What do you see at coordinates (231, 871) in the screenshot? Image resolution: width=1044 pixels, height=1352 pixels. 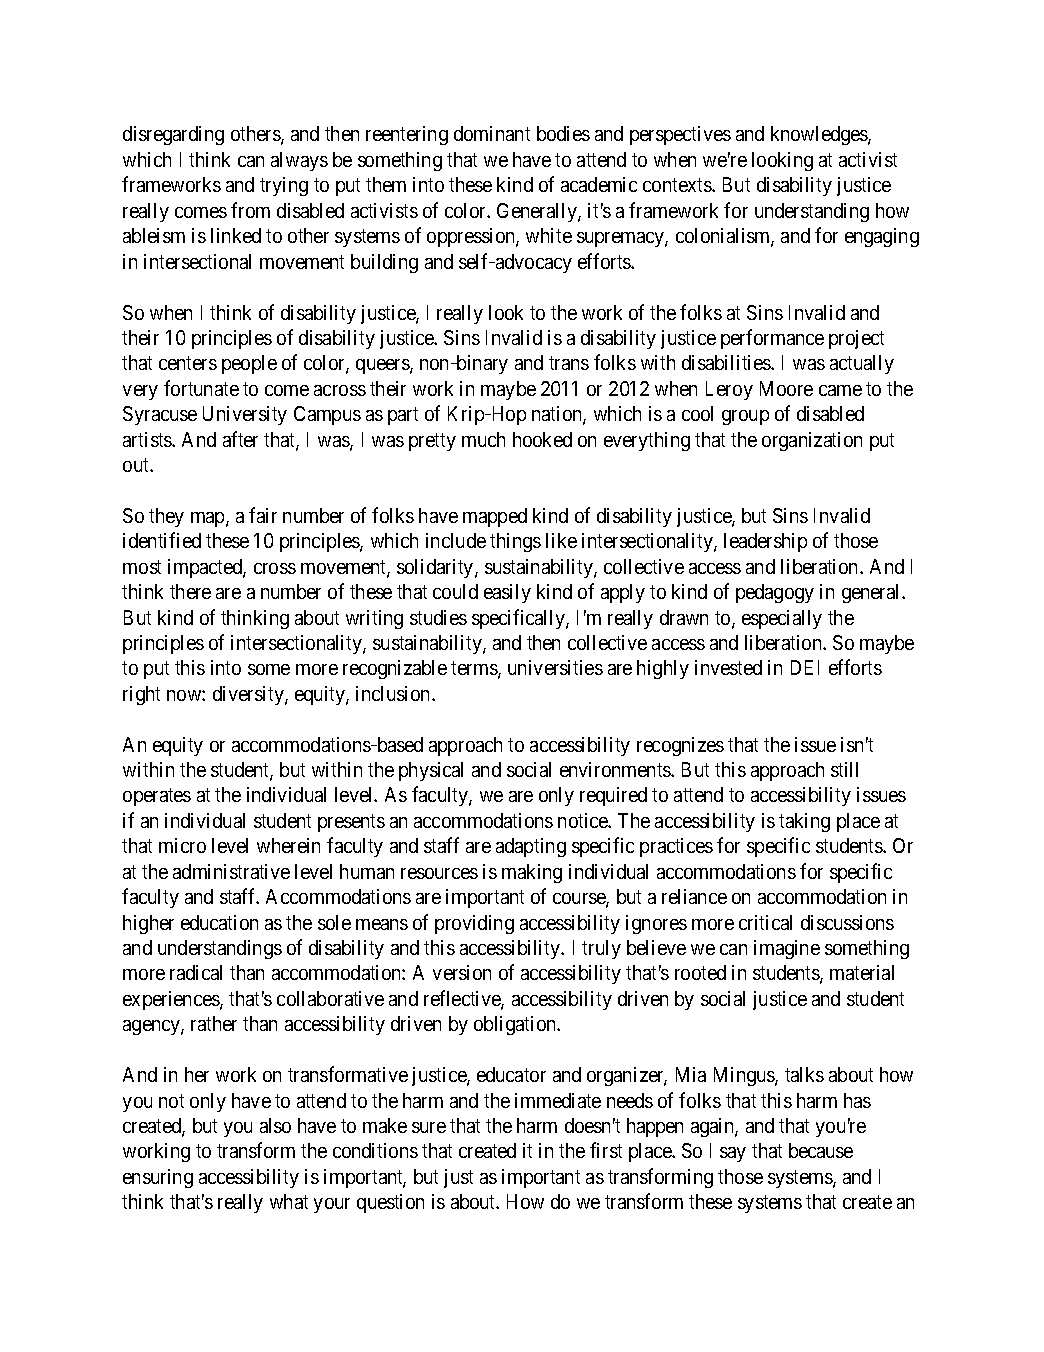 I see `administrative` at bounding box center [231, 871].
